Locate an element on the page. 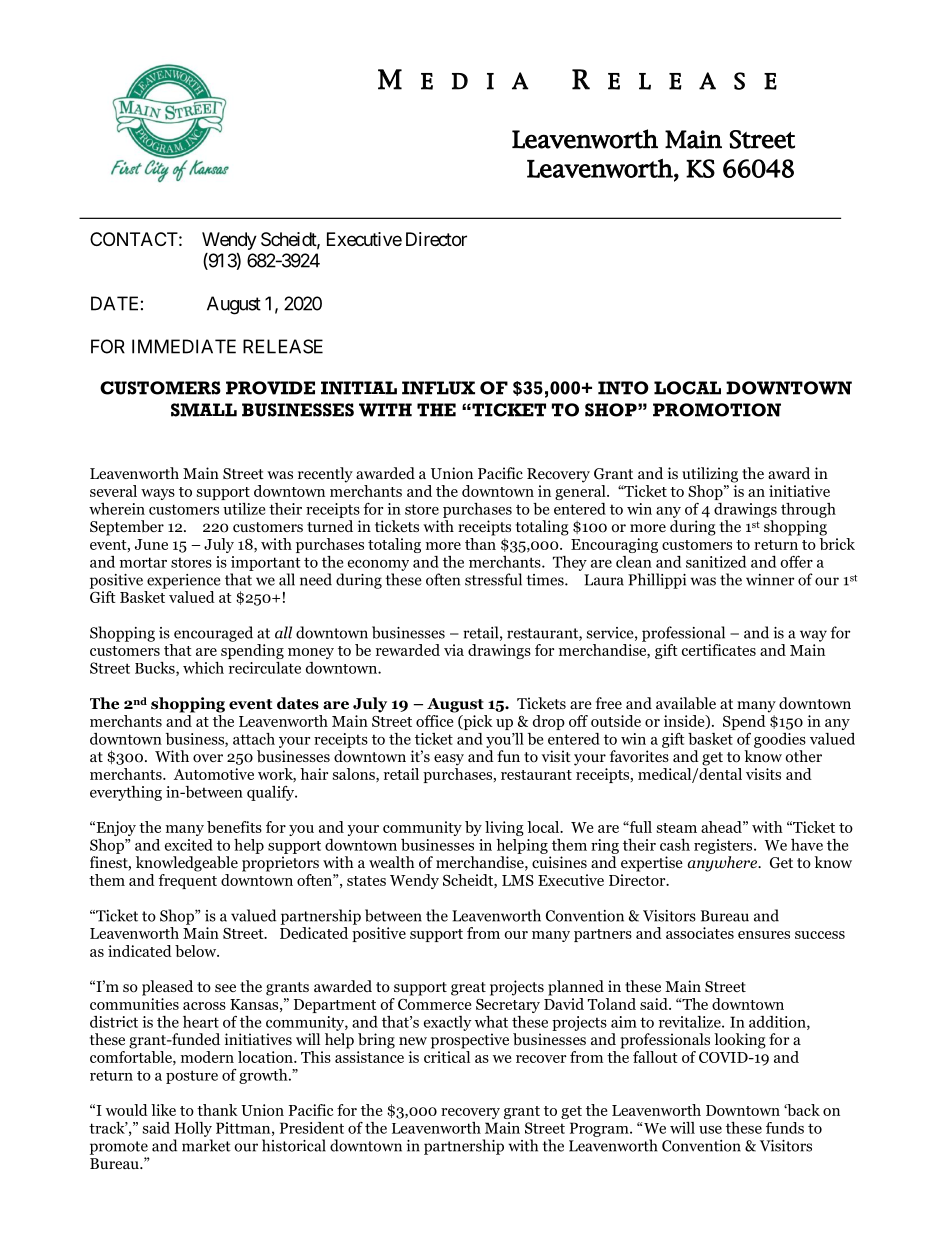  certificates is located at coordinates (719, 650).
